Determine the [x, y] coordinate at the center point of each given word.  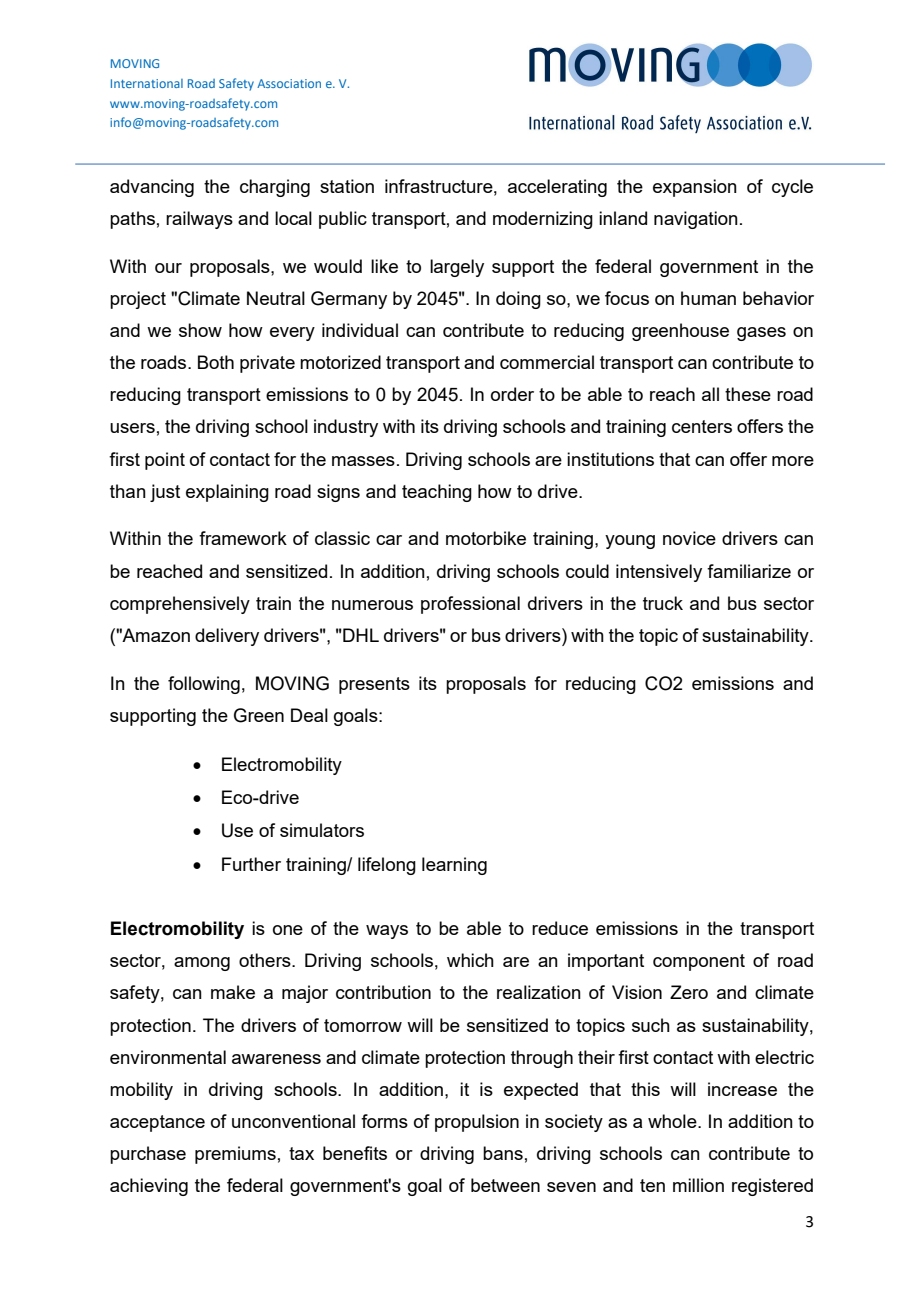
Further [251, 864]
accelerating [557, 188]
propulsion [477, 1123]
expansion [695, 188]
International [147, 83]
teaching [437, 493]
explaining [227, 493]
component [699, 962]
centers [702, 426]
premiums [235, 1155]
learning [454, 866]
